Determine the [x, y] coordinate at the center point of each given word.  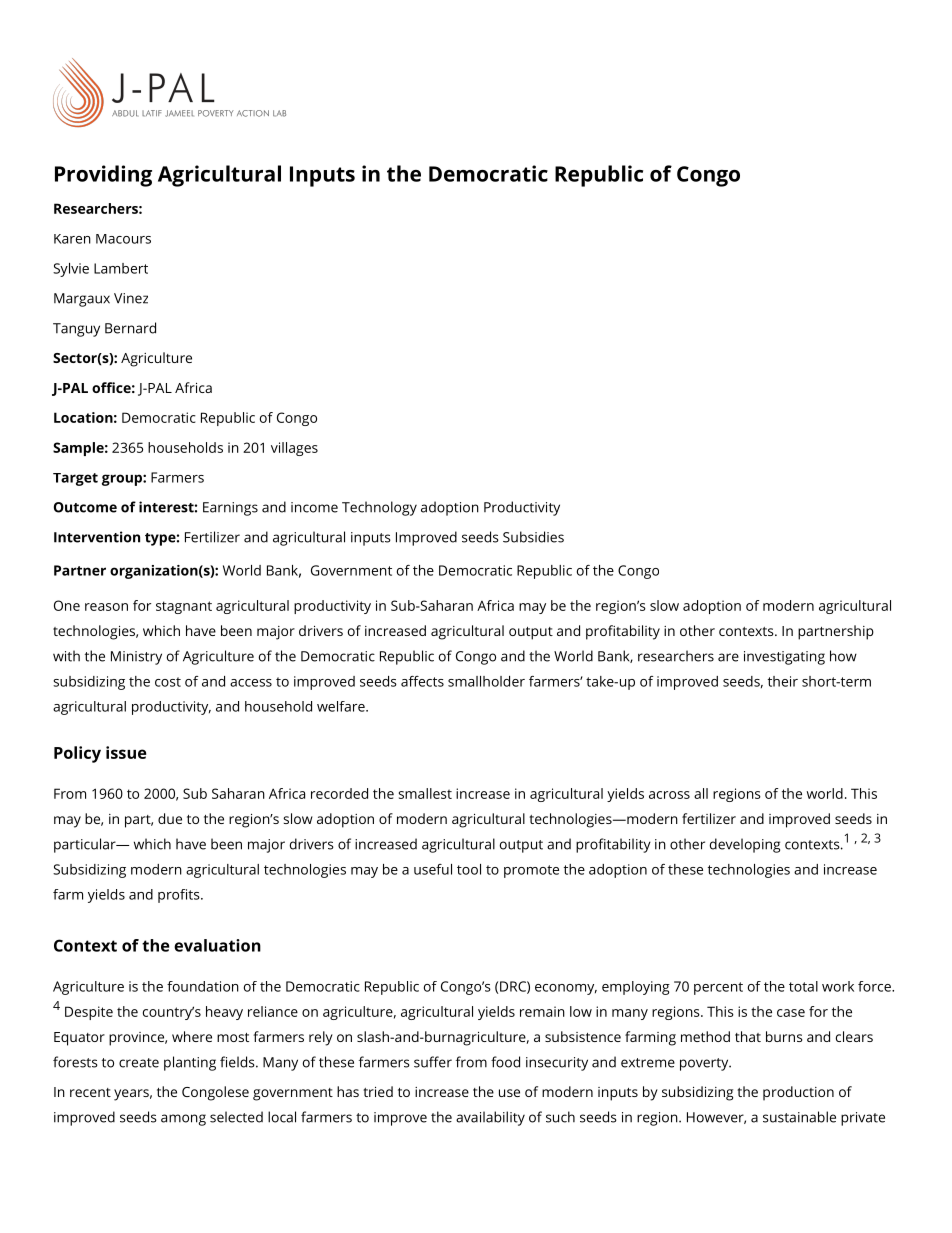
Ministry [136, 658]
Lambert [121, 268]
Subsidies [533, 537]
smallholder [486, 681]
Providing [103, 176]
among [183, 1120]
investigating [784, 658]
